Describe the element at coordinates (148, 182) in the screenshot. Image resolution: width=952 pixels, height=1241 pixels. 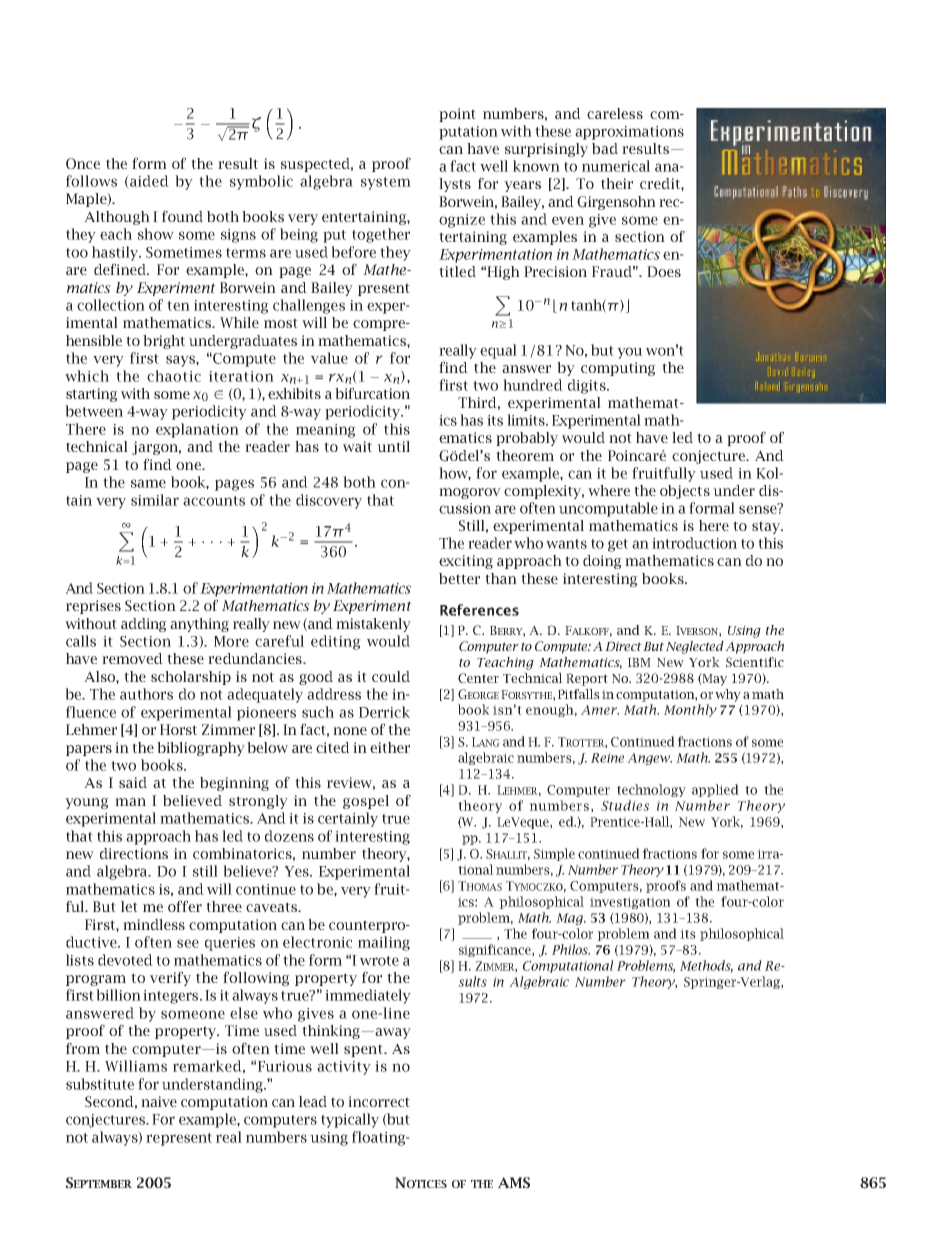
I see `aided` at that location.
